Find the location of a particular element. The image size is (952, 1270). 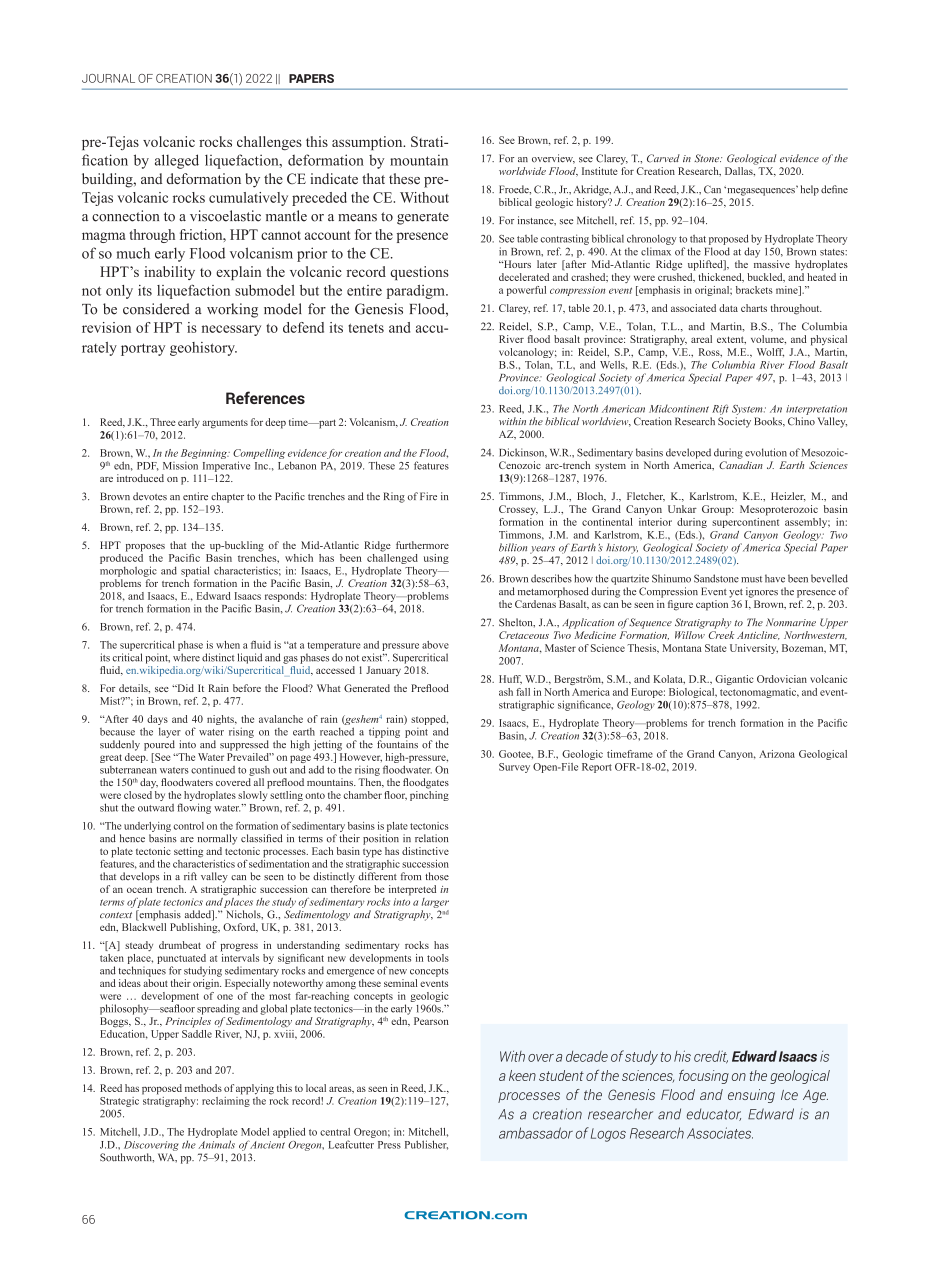

Publishing is located at coordinates (195, 927).
